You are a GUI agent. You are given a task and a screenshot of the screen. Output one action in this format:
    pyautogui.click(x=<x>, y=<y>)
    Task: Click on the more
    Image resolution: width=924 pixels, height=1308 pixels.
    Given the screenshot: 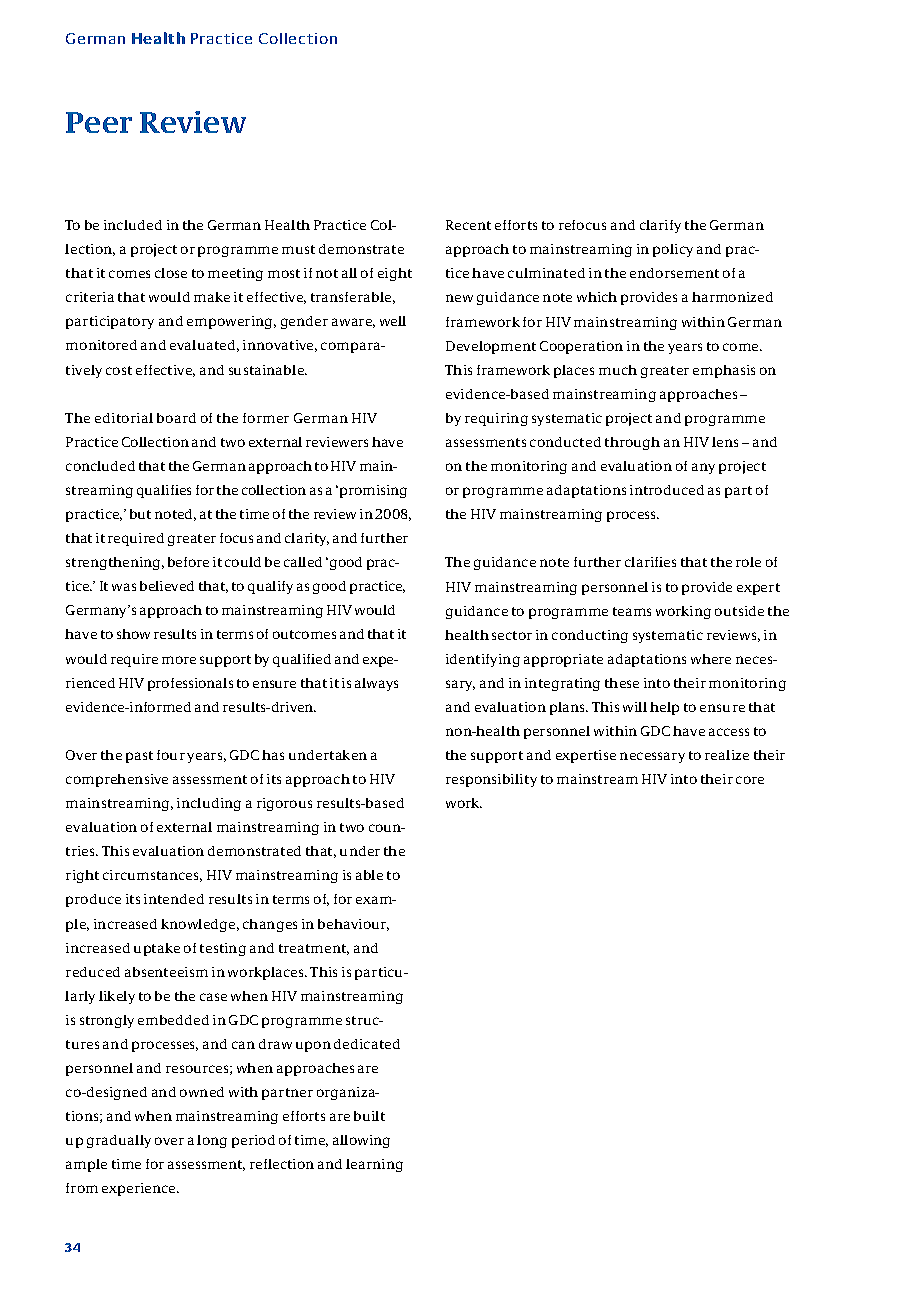 What is the action you would take?
    pyautogui.click(x=179, y=660)
